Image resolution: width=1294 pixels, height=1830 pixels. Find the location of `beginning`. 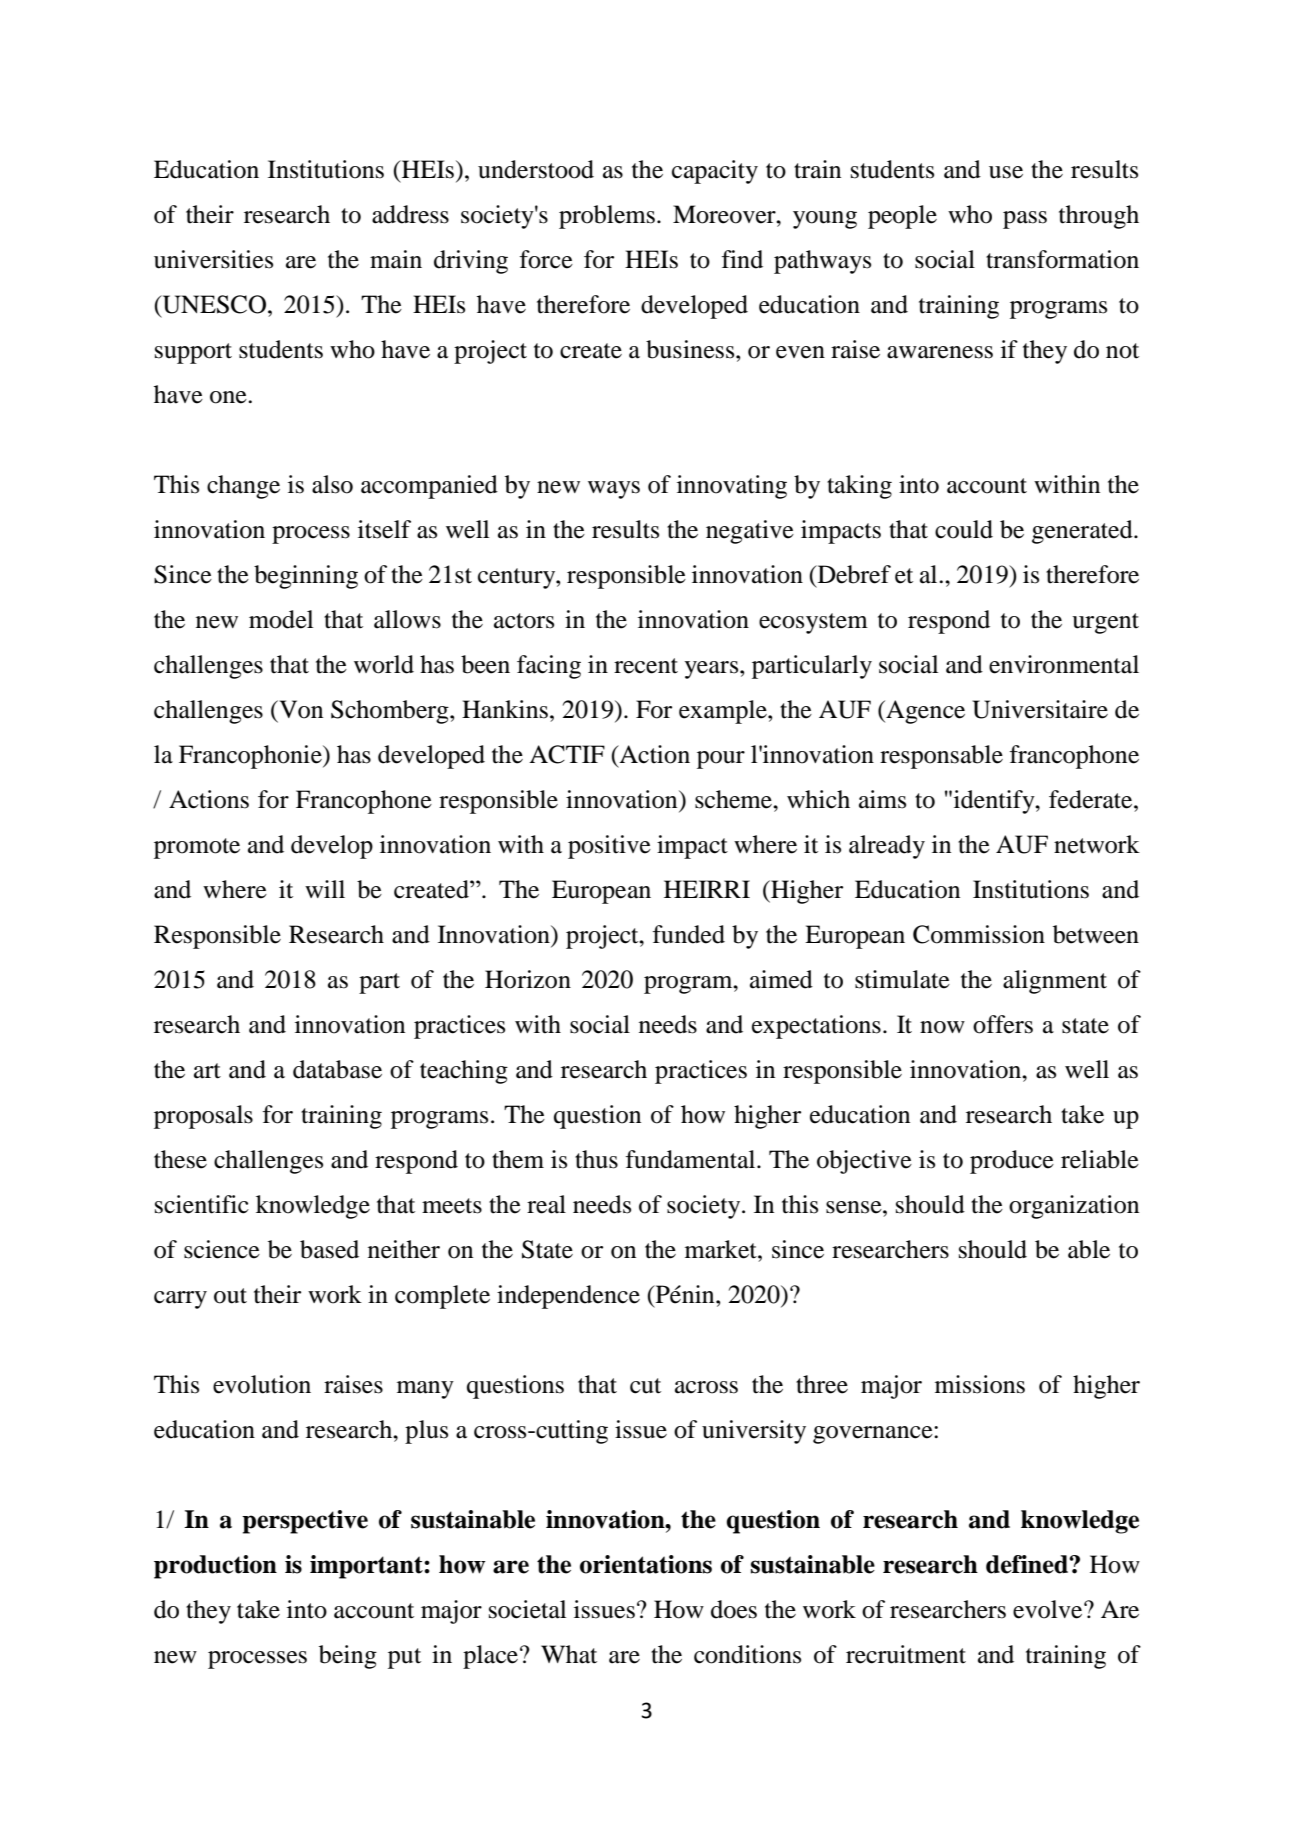

beginning is located at coordinates (306, 577).
